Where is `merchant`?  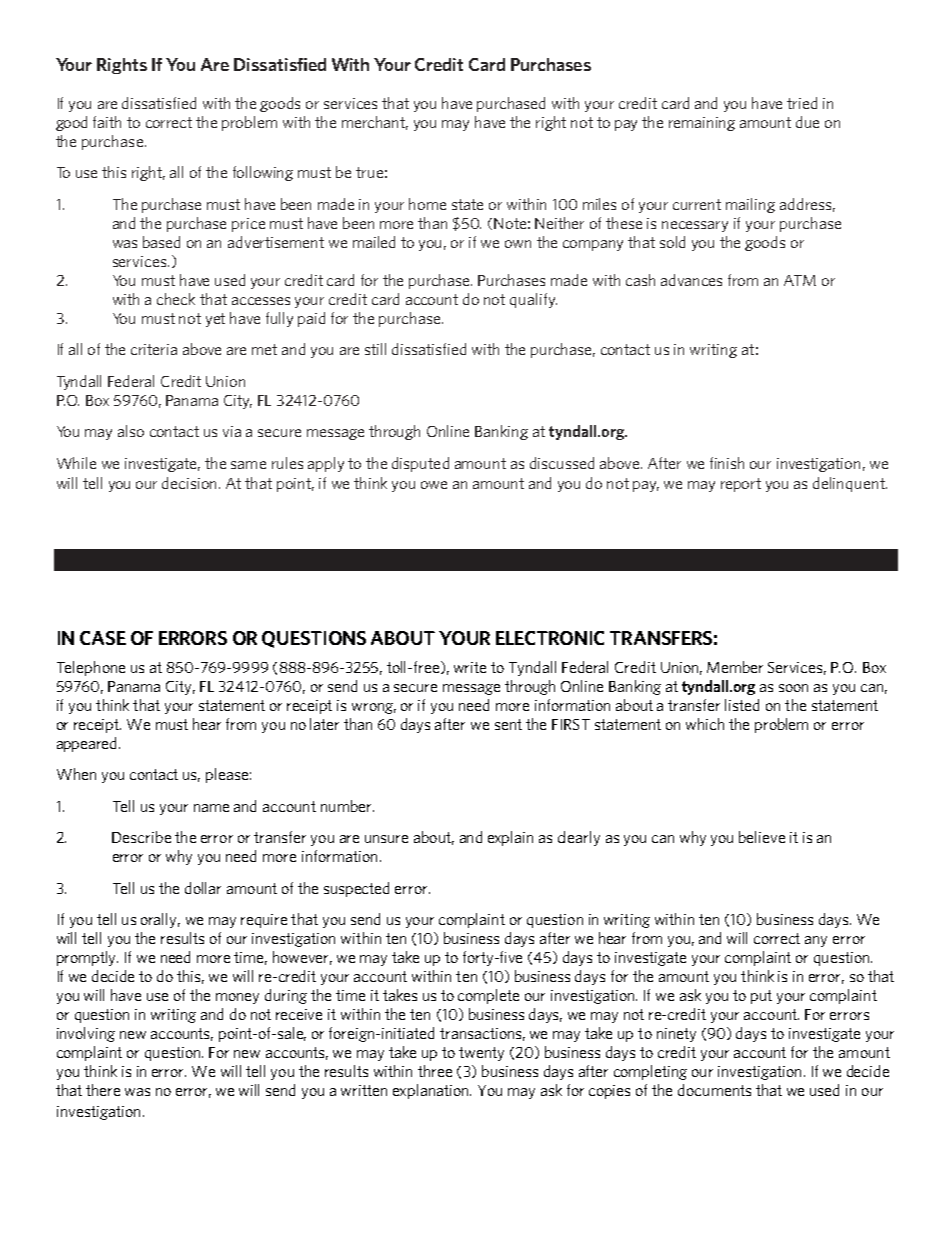
merchant is located at coordinates (375, 123).
